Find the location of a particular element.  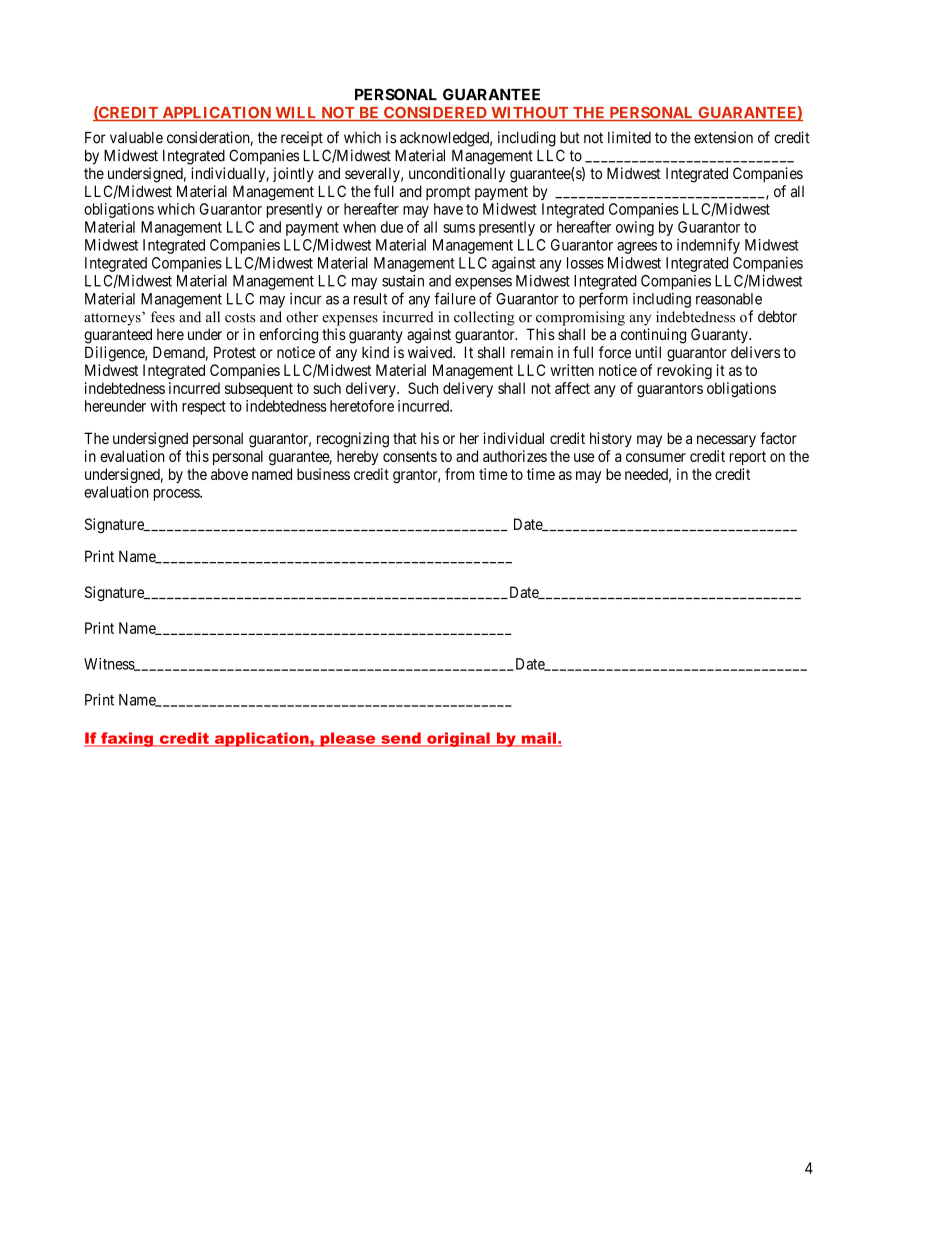

faxing is located at coordinates (127, 739).
